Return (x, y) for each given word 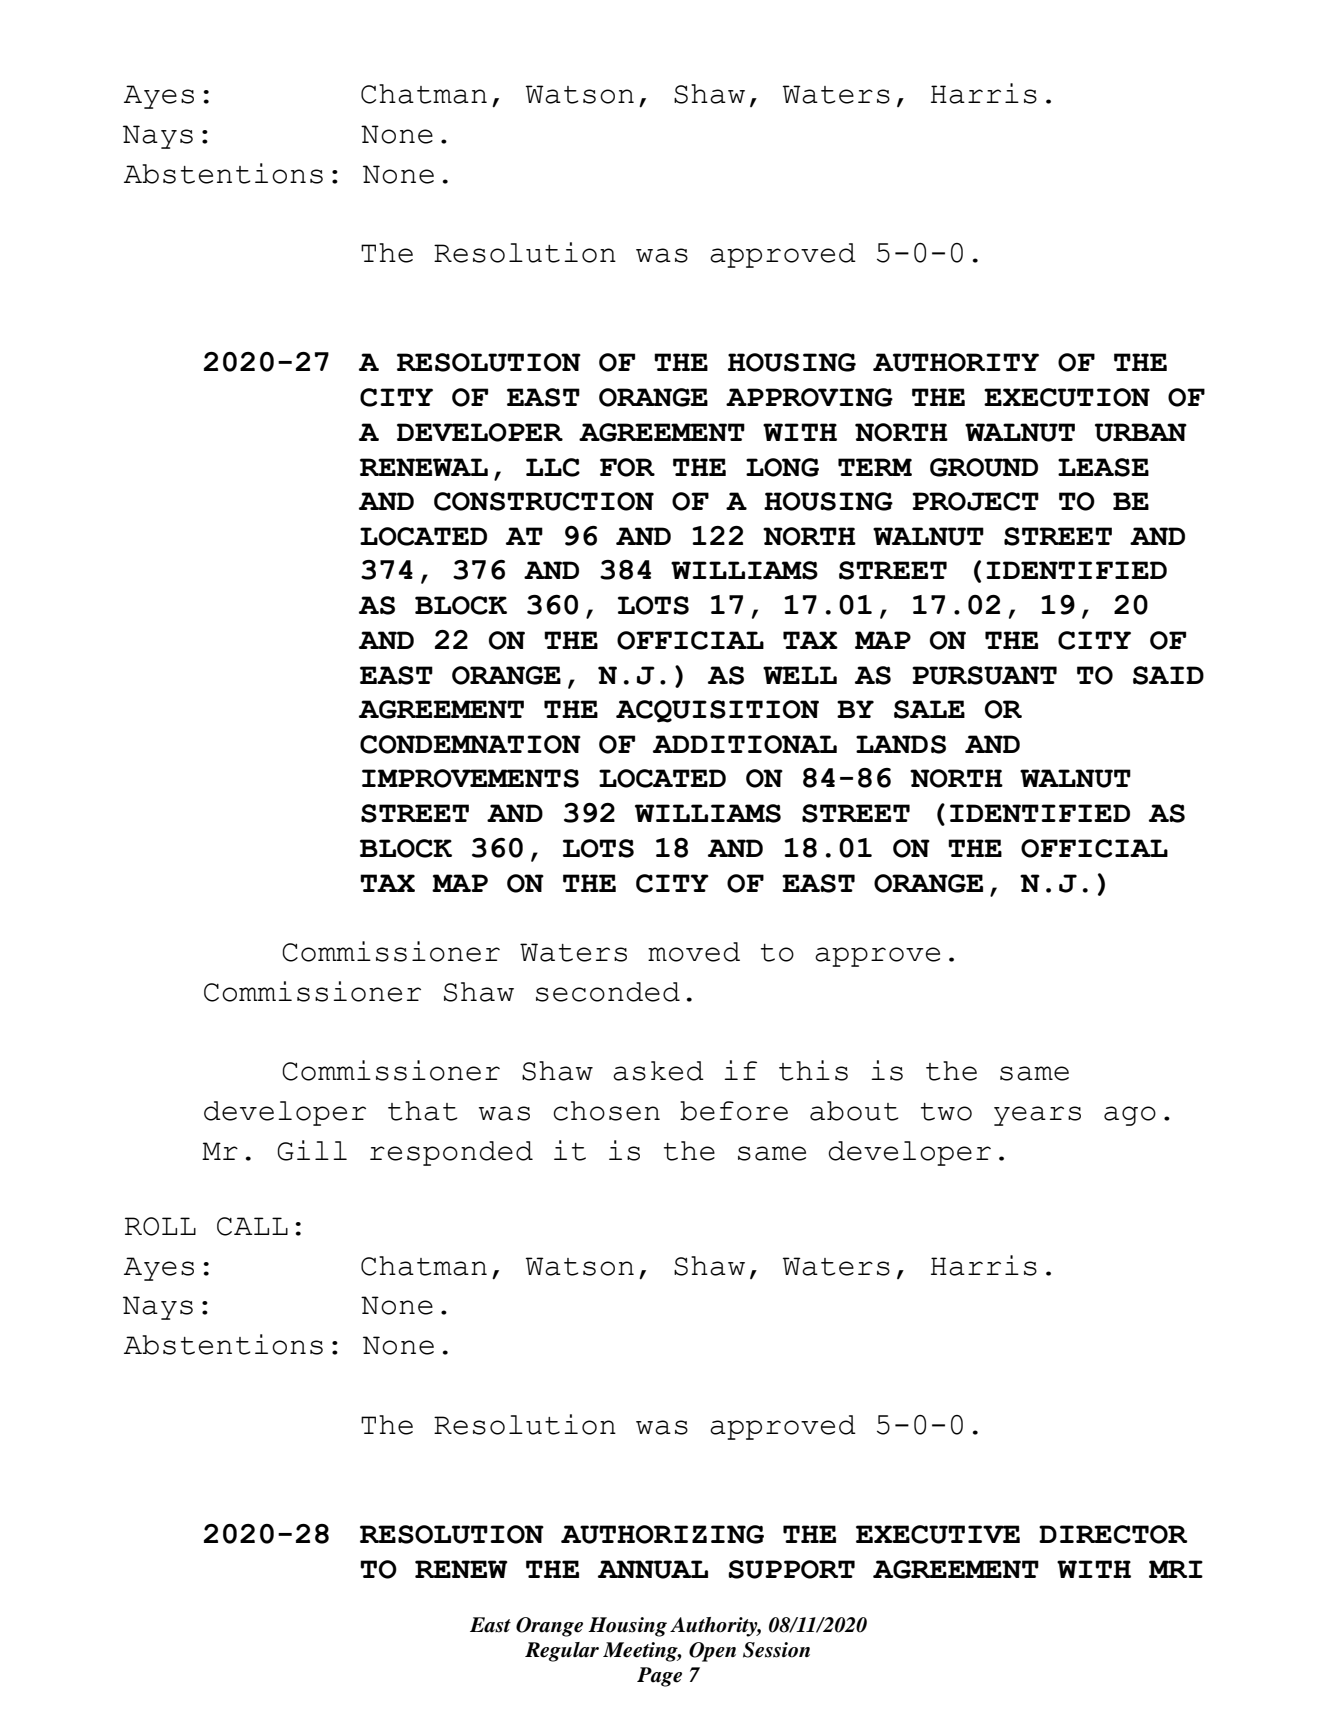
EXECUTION (1067, 397)
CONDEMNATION (470, 744)
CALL (252, 1226)
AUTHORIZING (662, 1534)
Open (712, 1652)
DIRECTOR (1113, 1534)
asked (658, 1071)
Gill (312, 1150)
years (1037, 1116)
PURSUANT (984, 675)
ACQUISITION (717, 711)
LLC (553, 467)
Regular (562, 1652)
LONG (782, 467)
